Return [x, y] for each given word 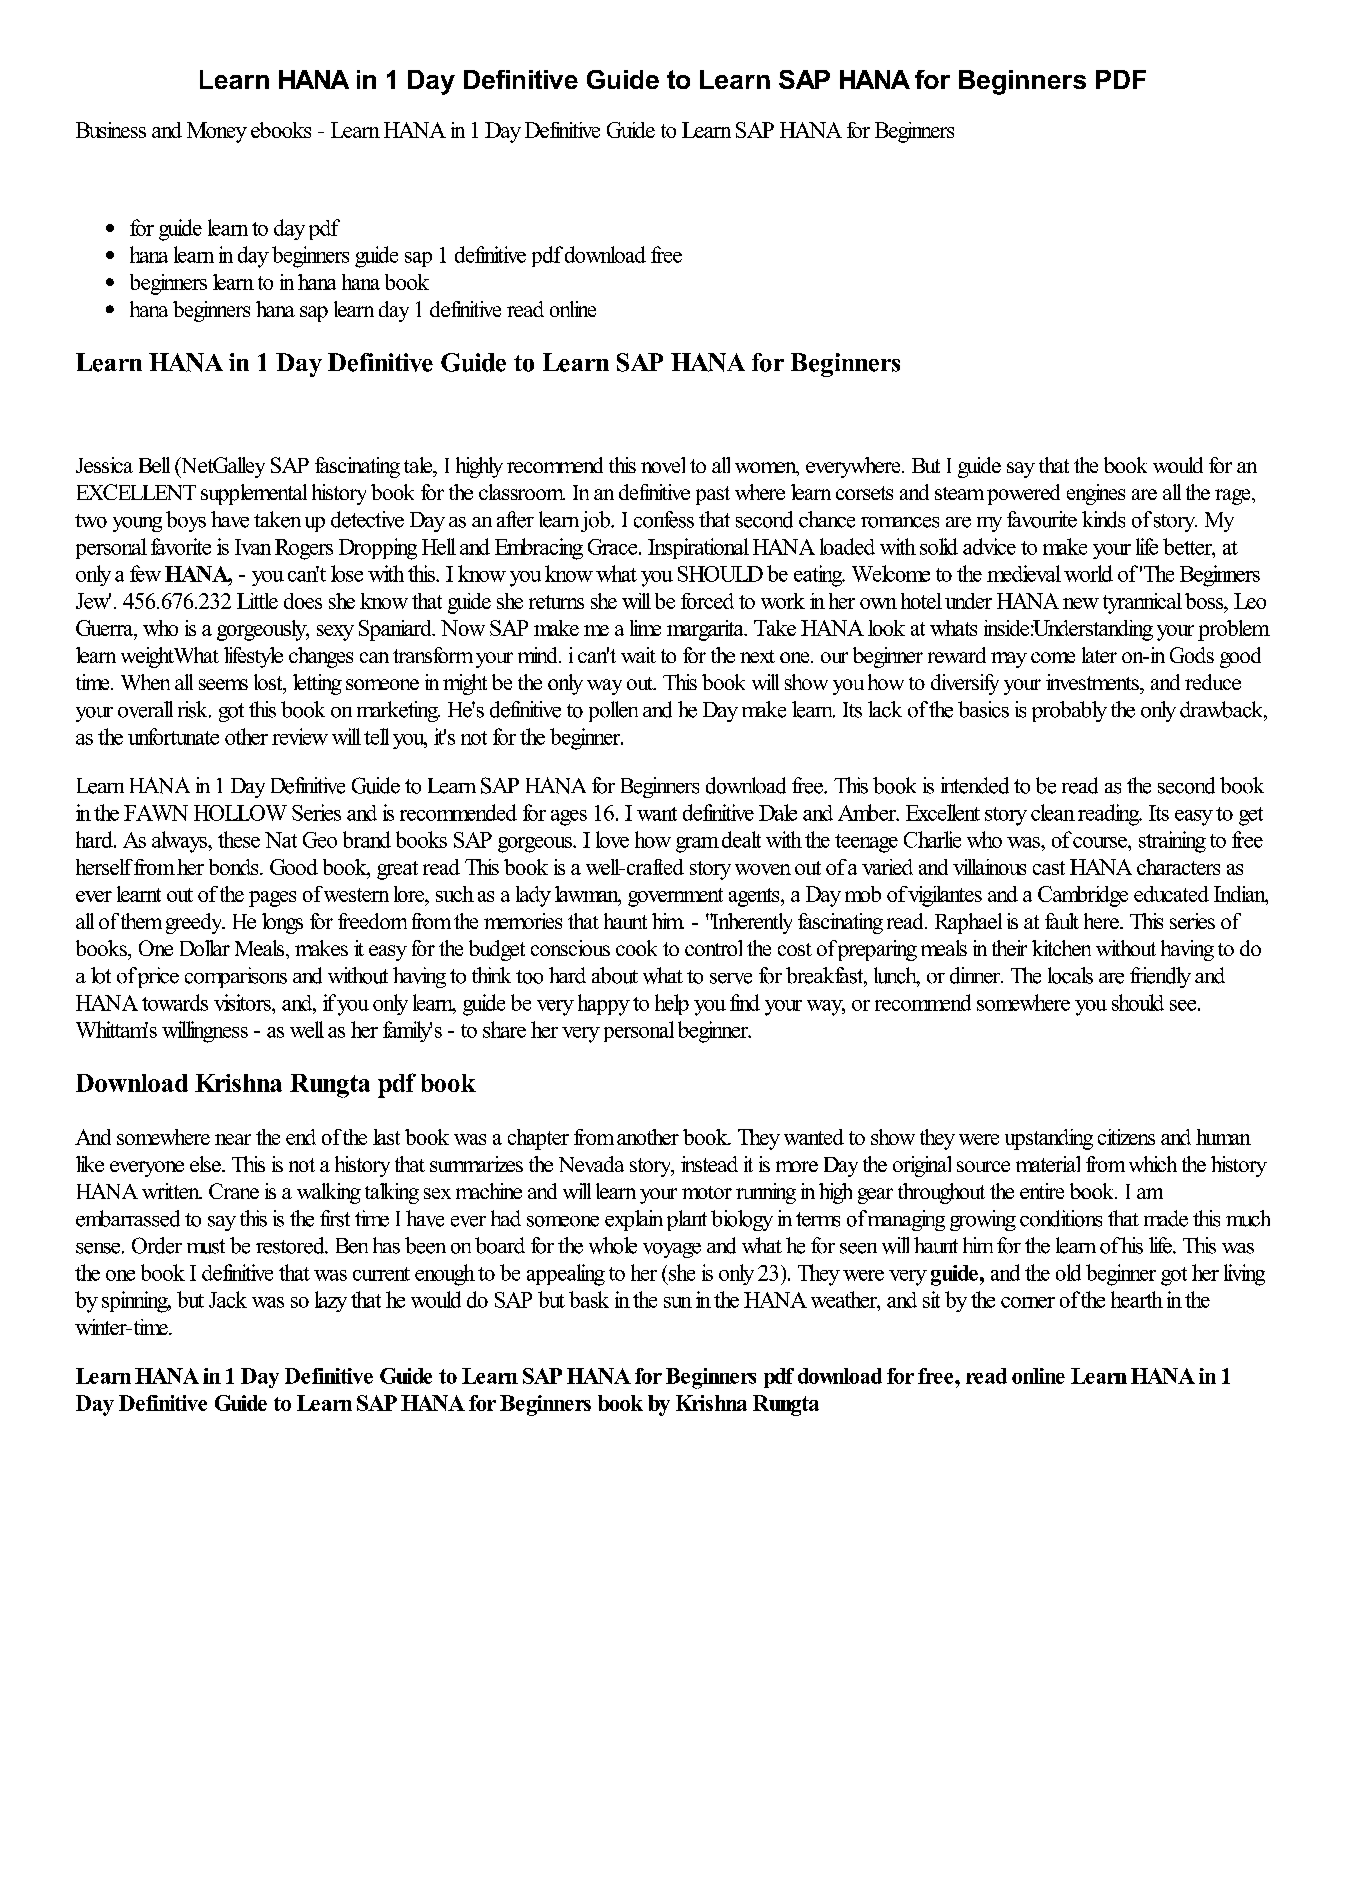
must [206, 1246]
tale [419, 465]
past [713, 495]
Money [217, 132]
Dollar [205, 948]
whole [613, 1245]
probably [1069, 711]
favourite [1042, 519]
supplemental [254, 494]
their [1009, 948]
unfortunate [173, 736]
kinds [1103, 519]
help [672, 1004]
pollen [613, 711]
